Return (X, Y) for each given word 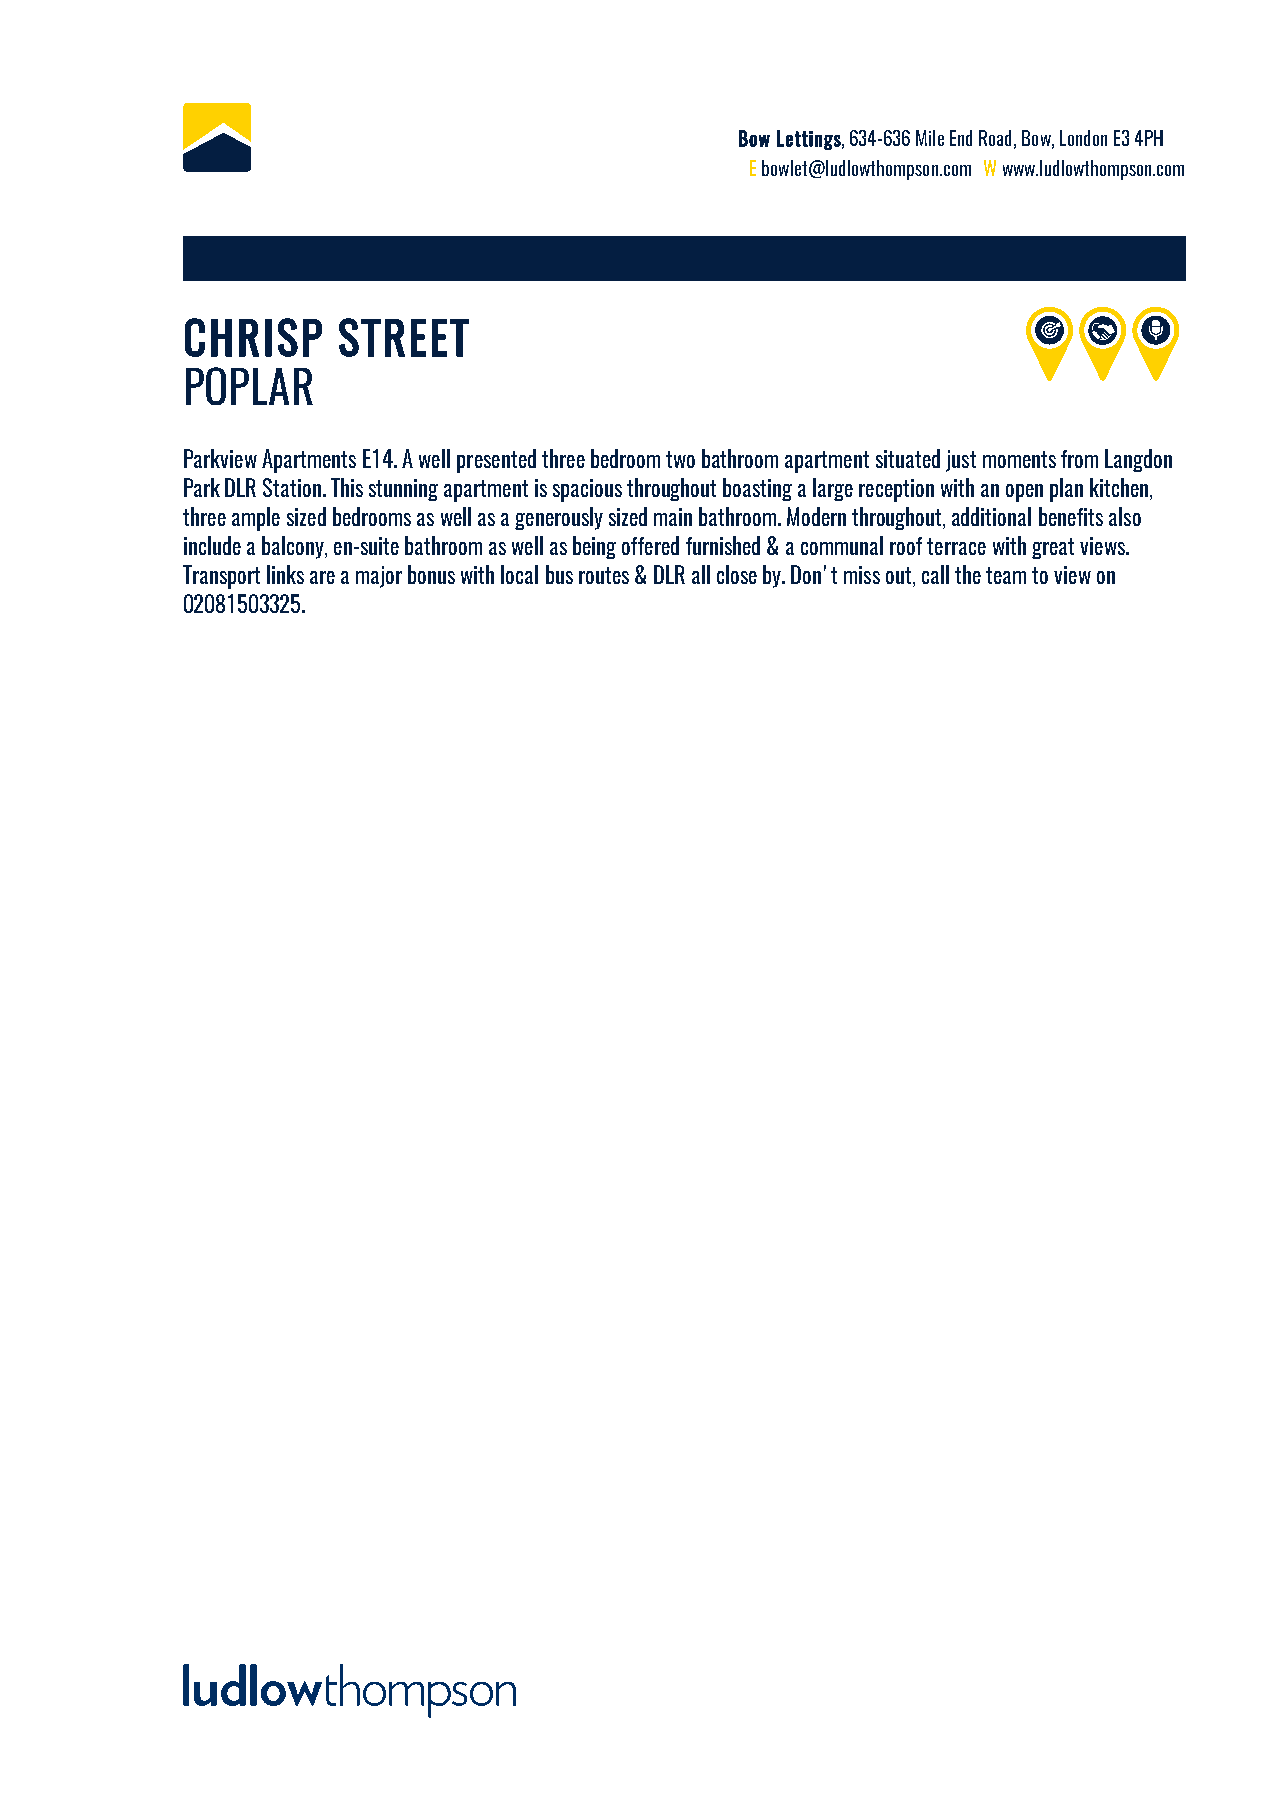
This (347, 487)
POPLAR (249, 386)
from (1079, 459)
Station (292, 487)
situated (908, 458)
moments (1019, 459)
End (961, 138)
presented (496, 461)
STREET (404, 337)
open (1024, 493)
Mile (930, 138)
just (961, 461)
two (680, 459)
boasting (757, 489)
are (322, 577)
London (1083, 138)
